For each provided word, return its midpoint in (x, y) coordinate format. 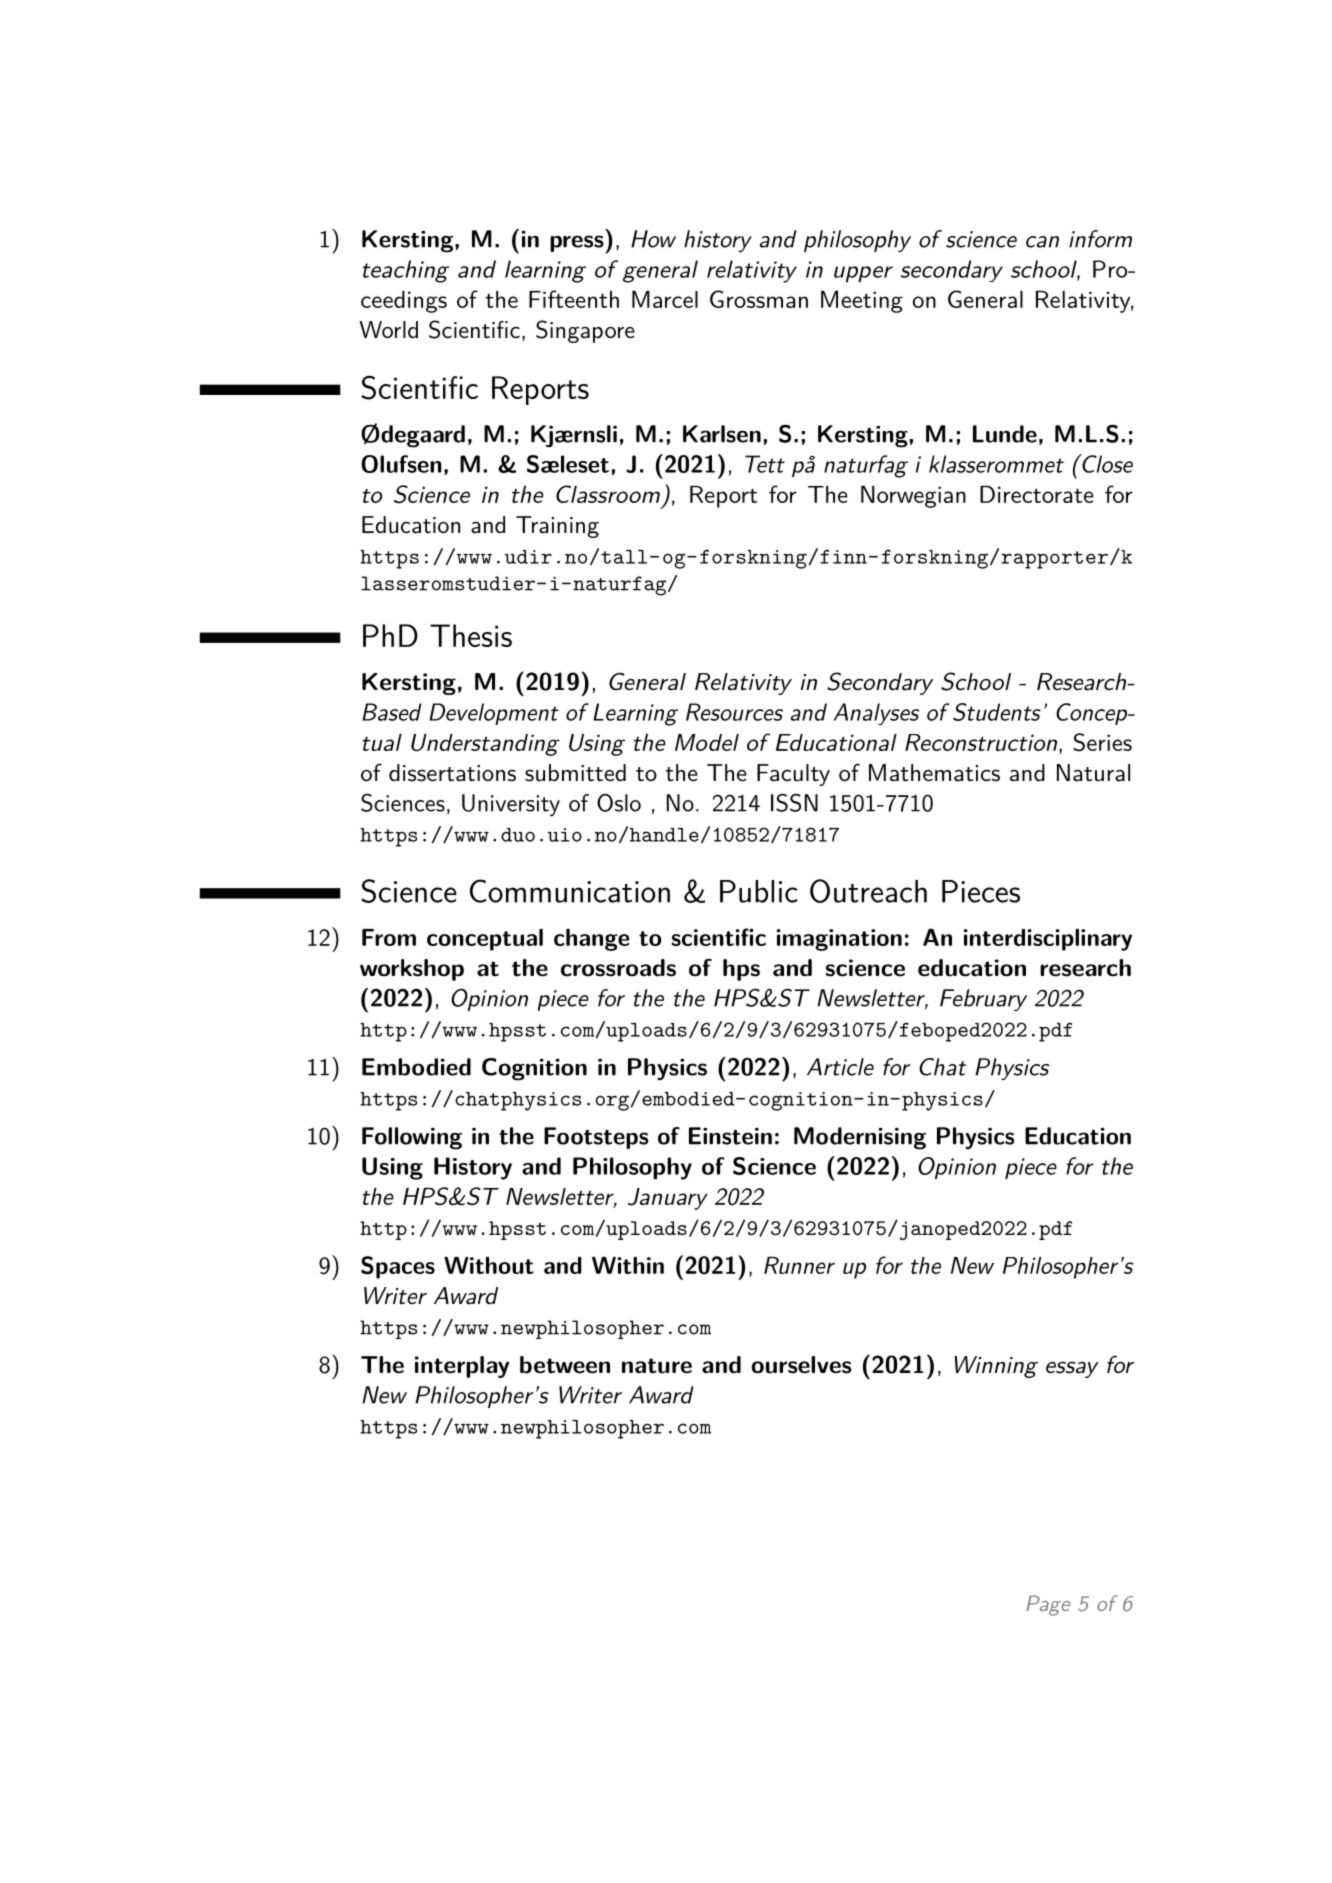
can (1042, 242)
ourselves (801, 1365)
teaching (406, 271)
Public (759, 891)
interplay (462, 1367)
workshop (412, 970)
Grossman (759, 299)
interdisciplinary (1048, 940)
